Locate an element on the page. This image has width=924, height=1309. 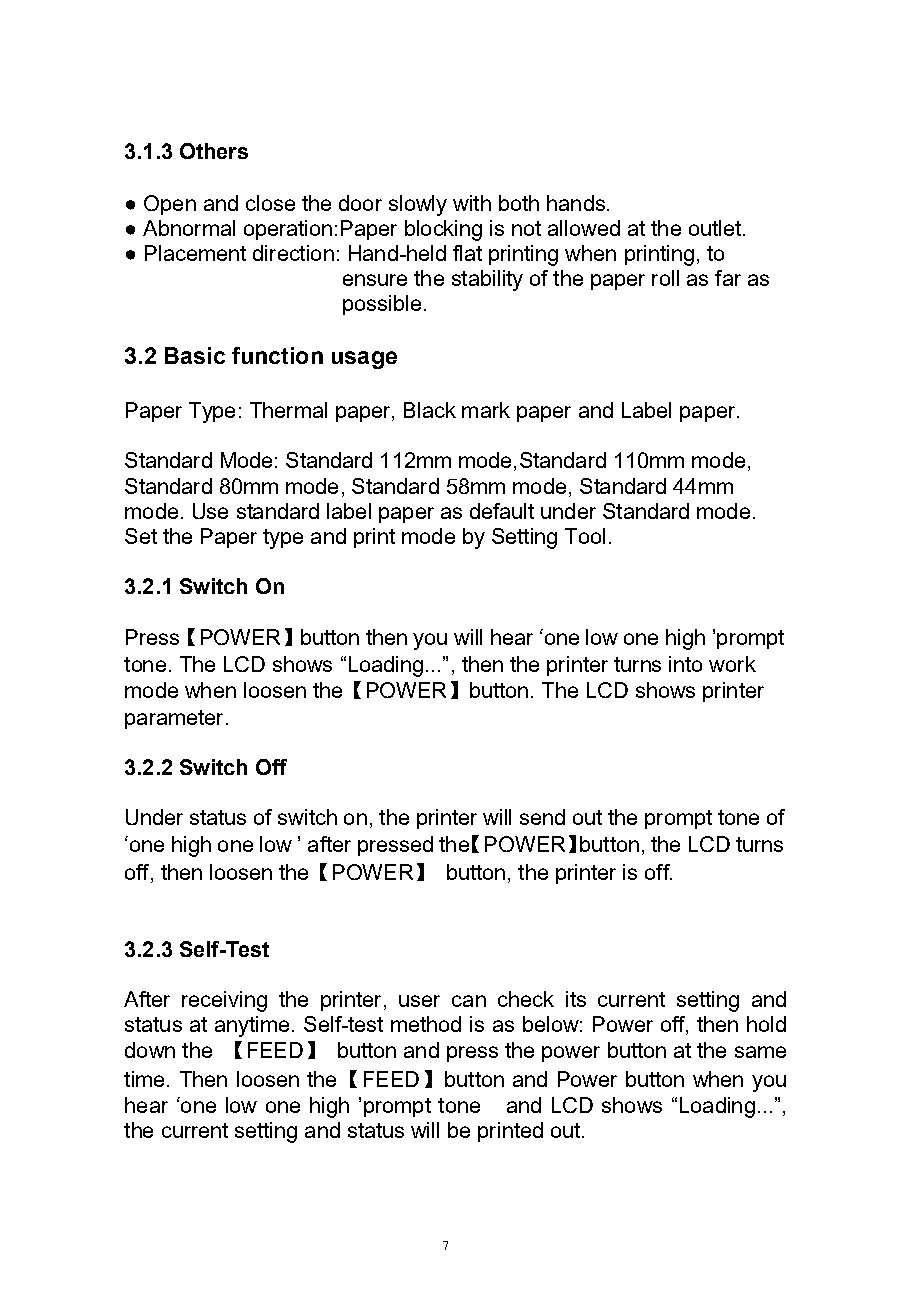
receiving is located at coordinates (224, 1001).
